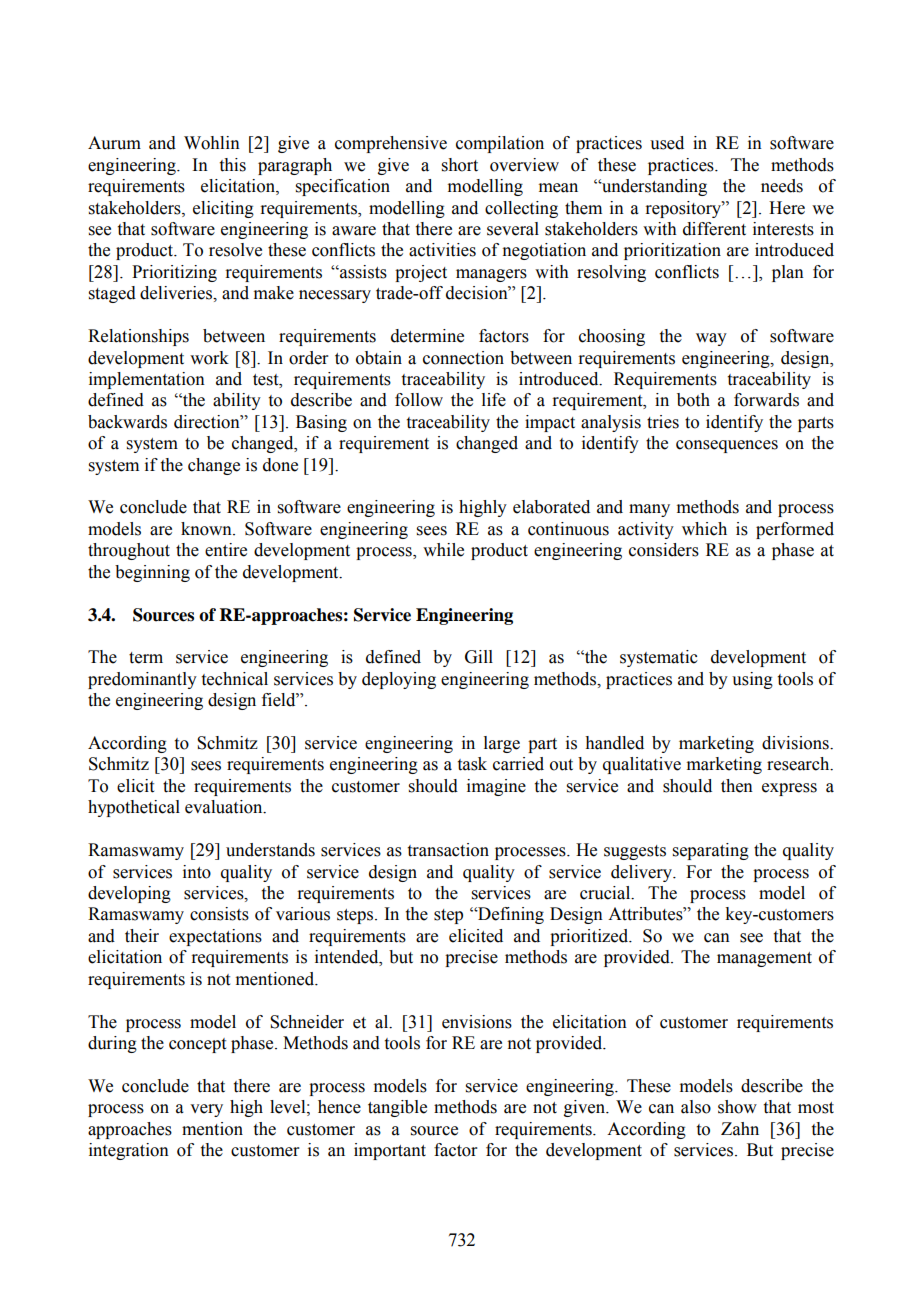 The width and height of the document is (924, 1308). I want to click on short, so click(460, 165).
